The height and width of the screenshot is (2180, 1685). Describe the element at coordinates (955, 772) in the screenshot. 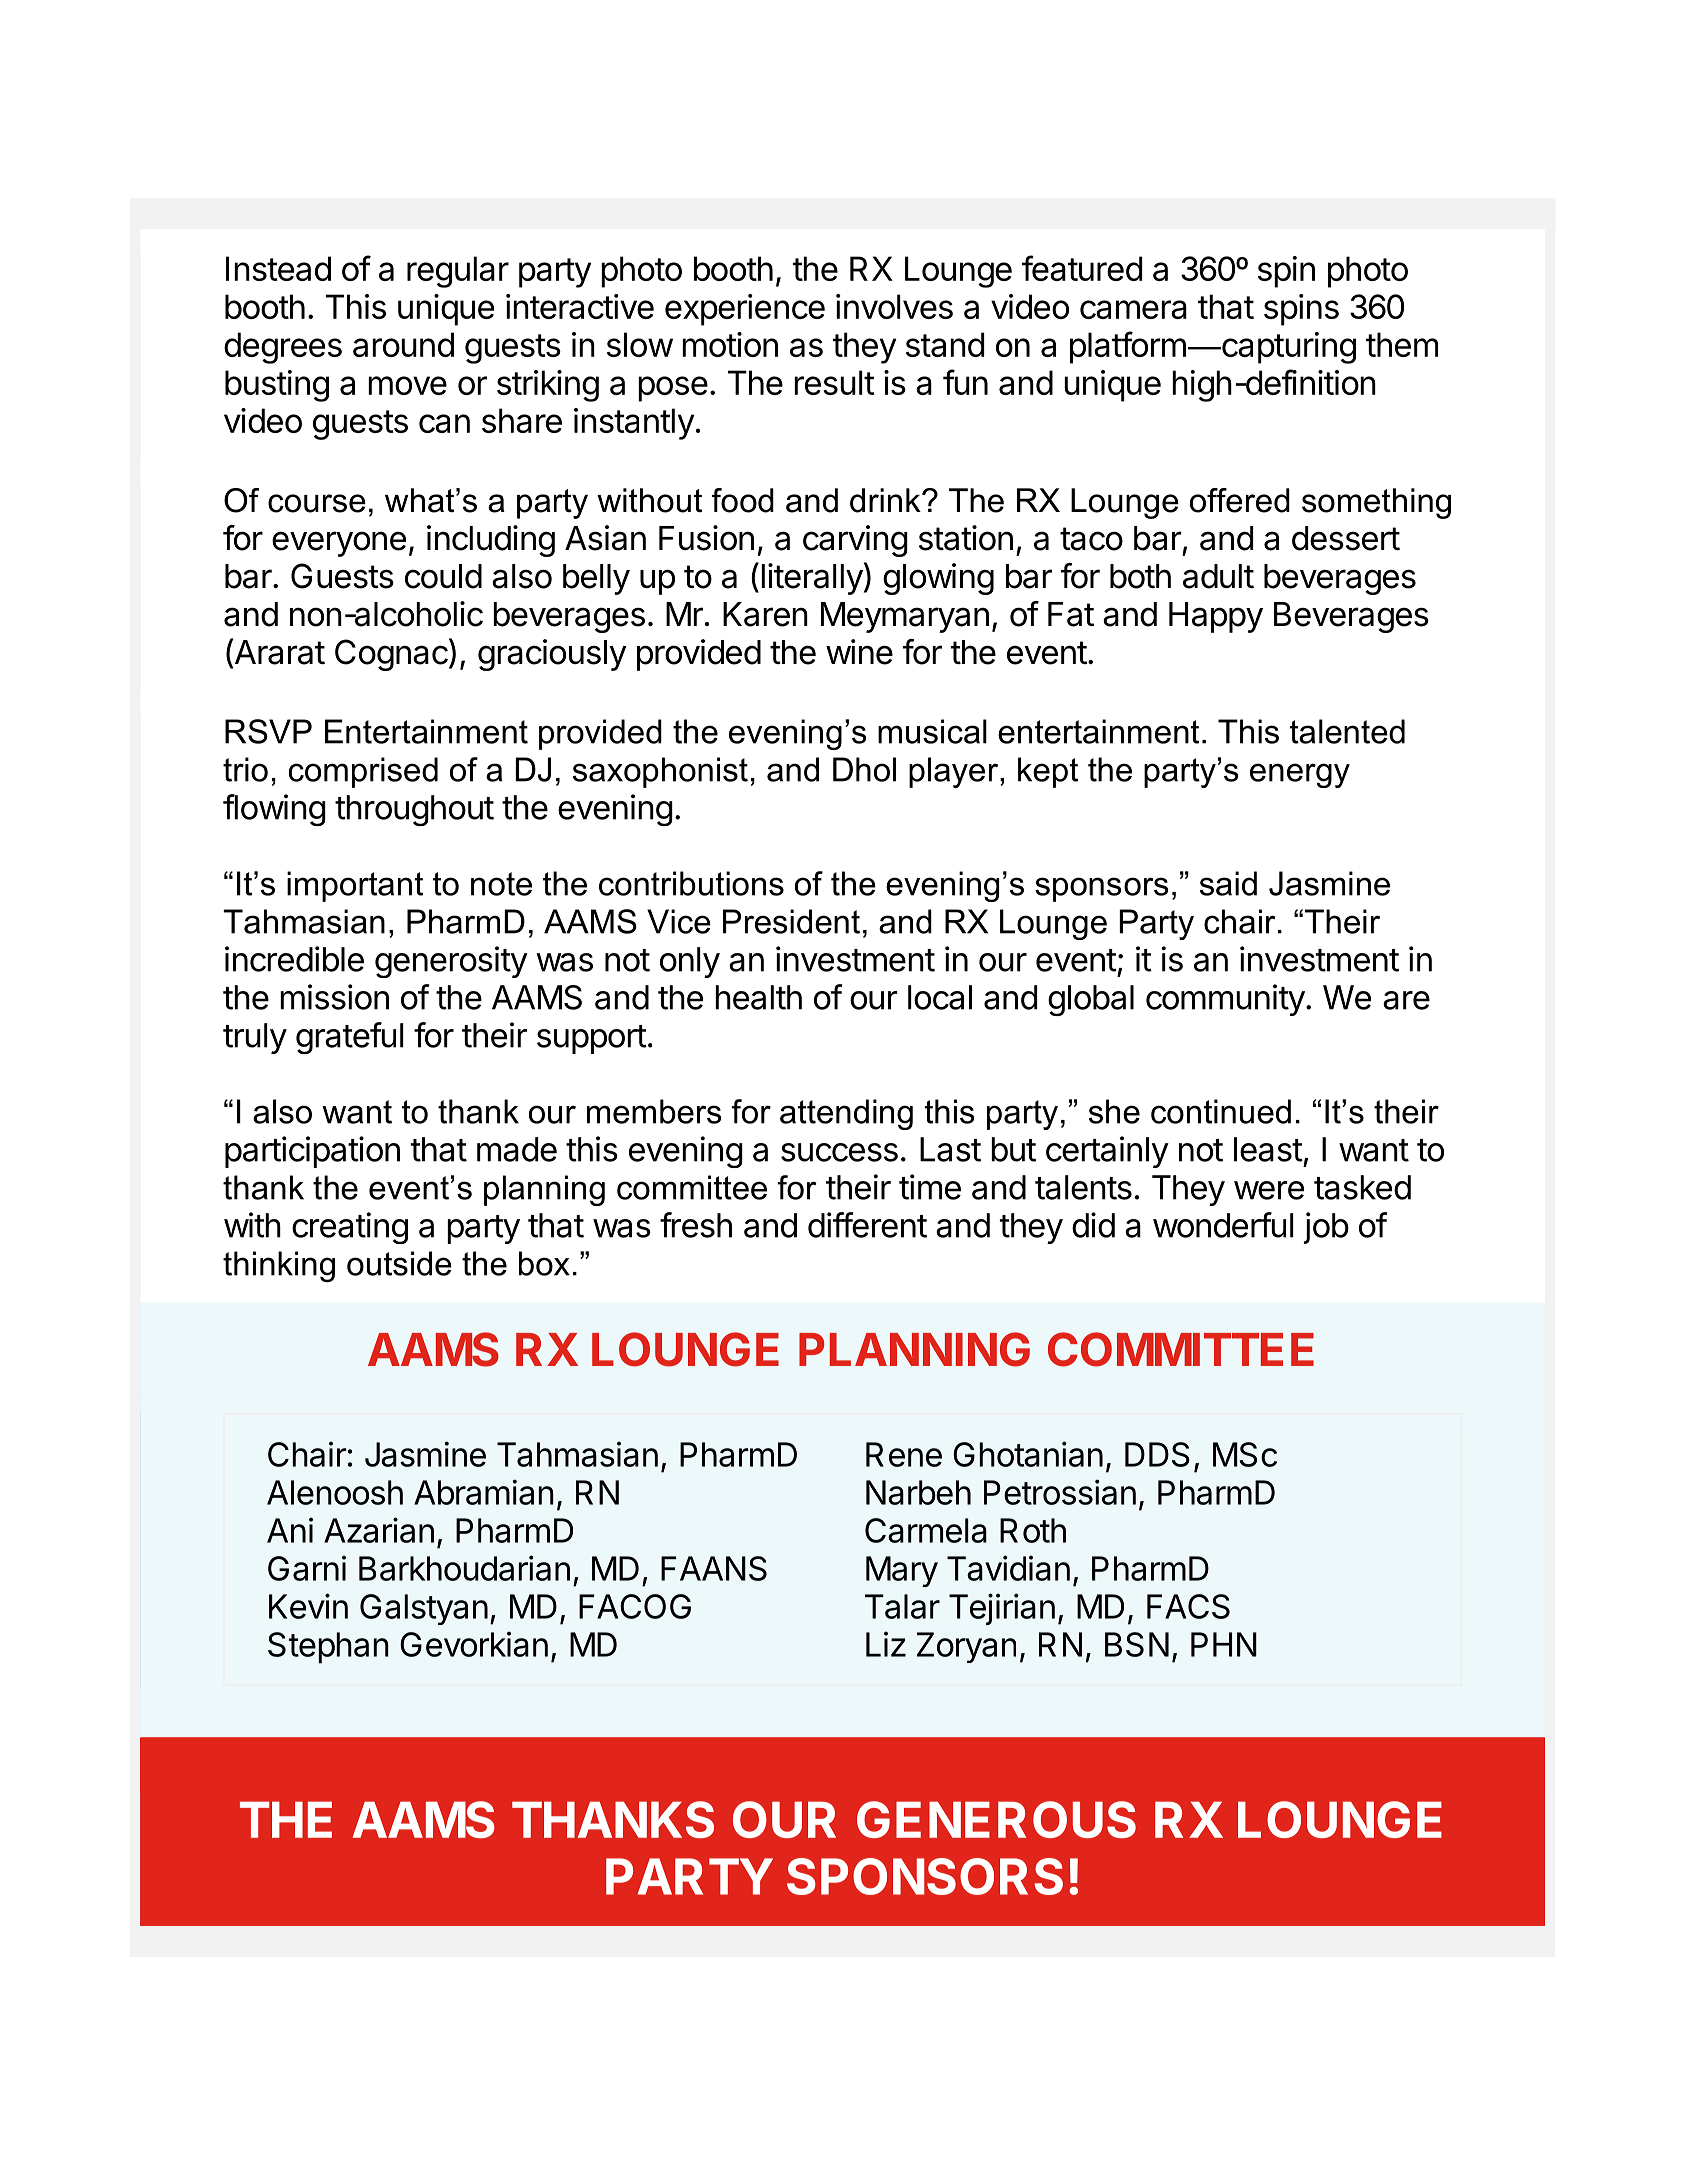

I see `player` at that location.
